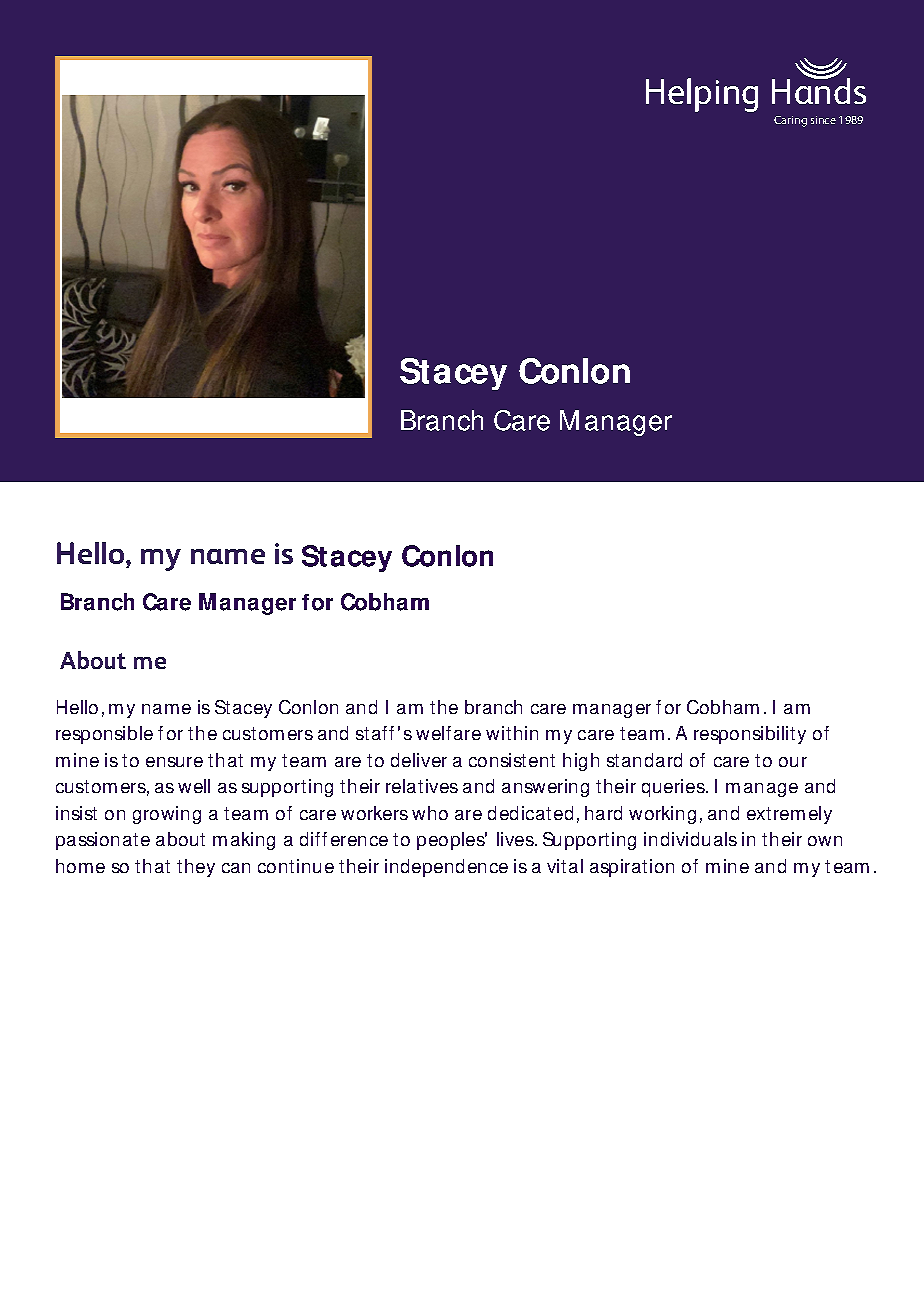 This screenshot has height=1308, width=924. Describe the element at coordinates (690, 839) in the screenshot. I see `individuals` at that location.
